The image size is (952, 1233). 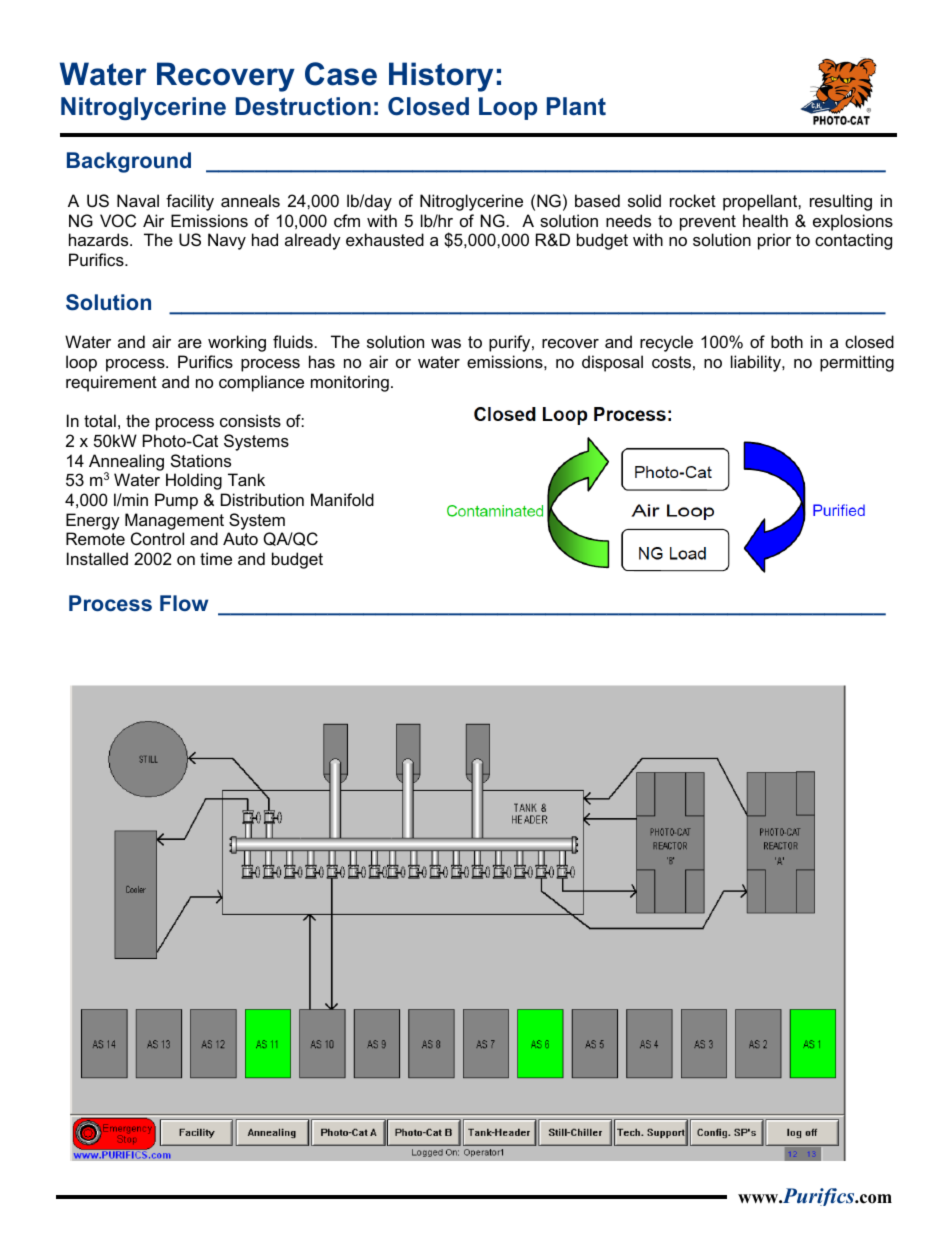 What do you see at coordinates (342, 499) in the image?
I see `Manifold` at bounding box center [342, 499].
